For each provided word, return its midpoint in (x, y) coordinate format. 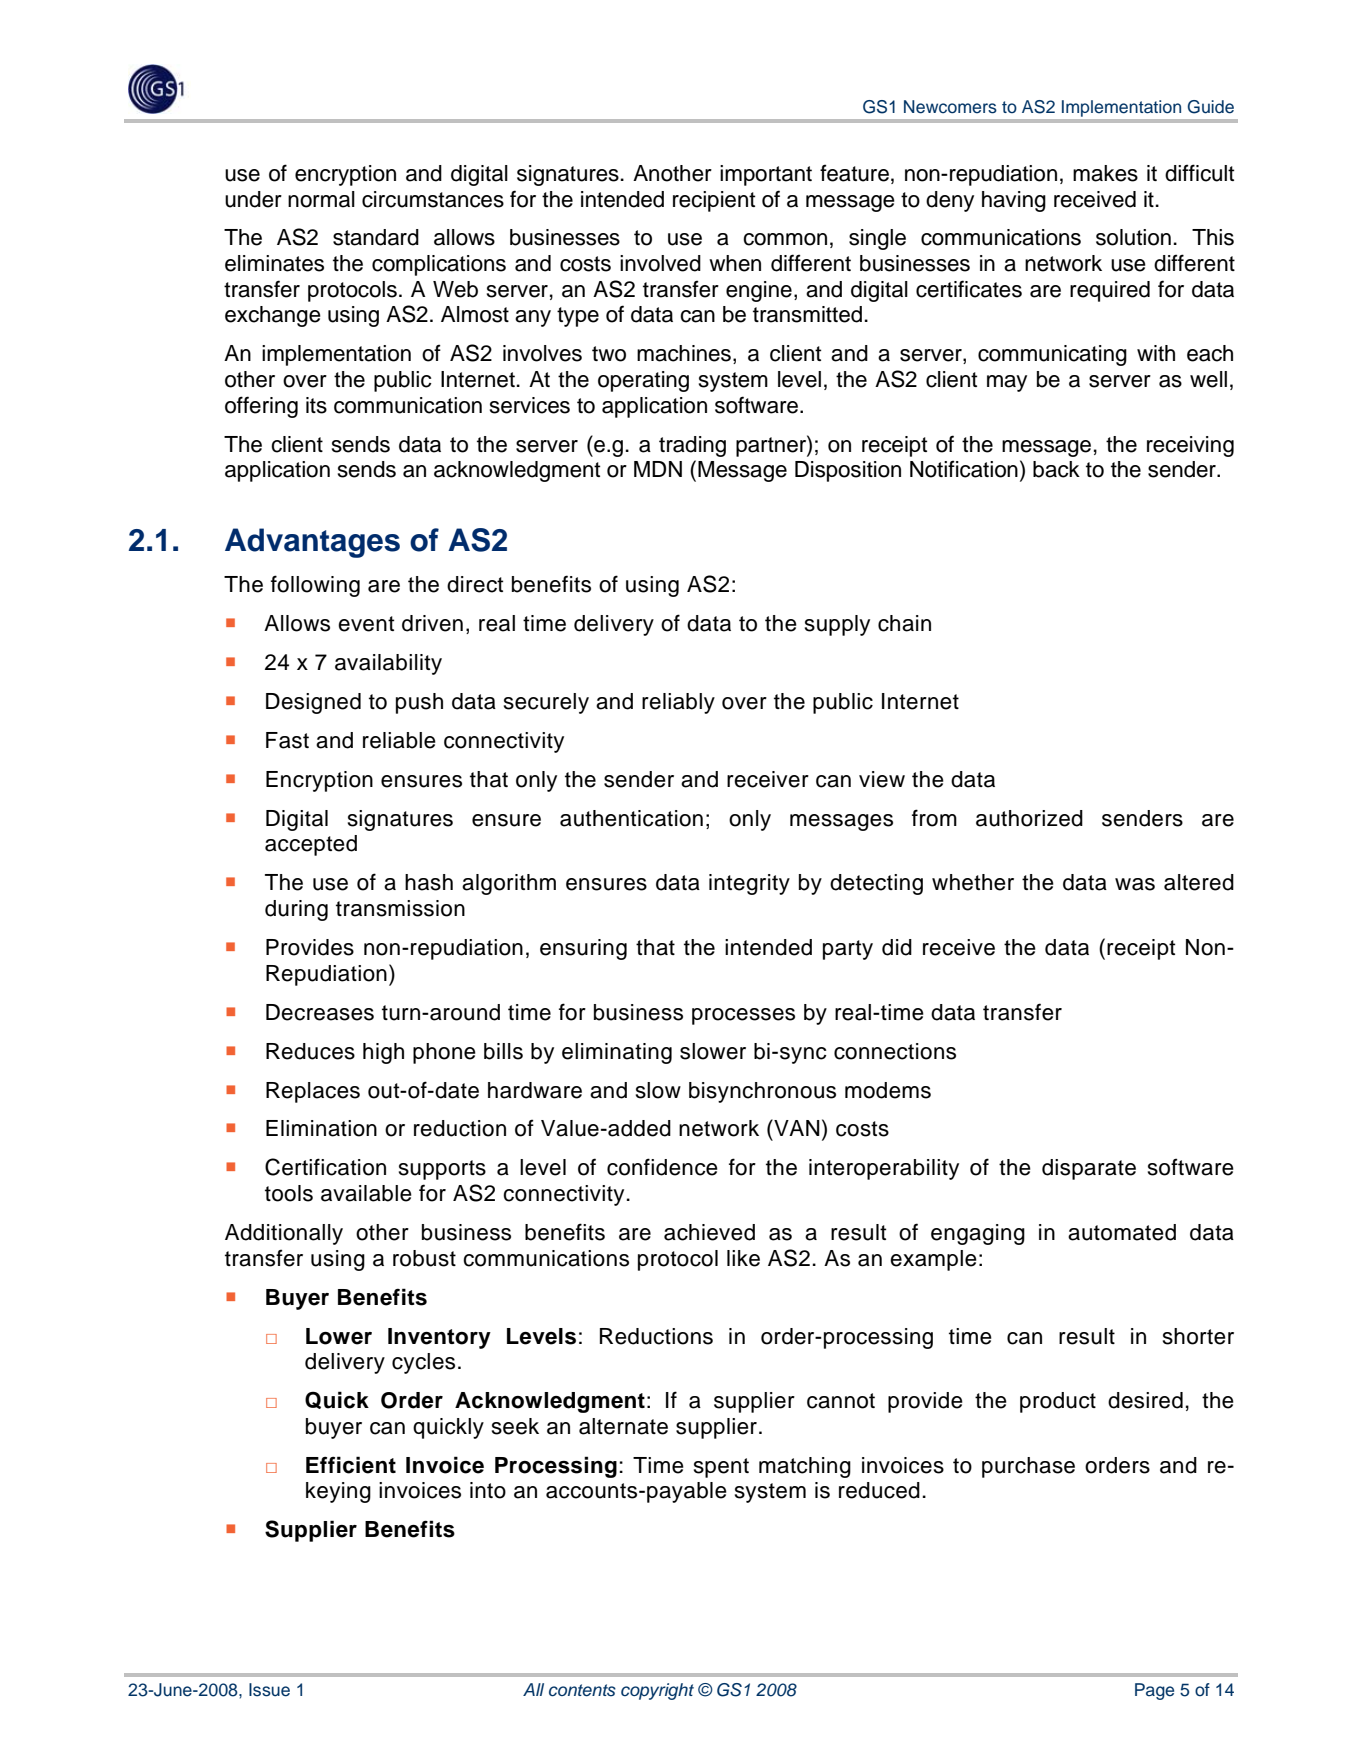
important (766, 175)
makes (1105, 173)
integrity (749, 884)
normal (321, 199)
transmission (400, 908)
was (1135, 884)
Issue (269, 1690)
